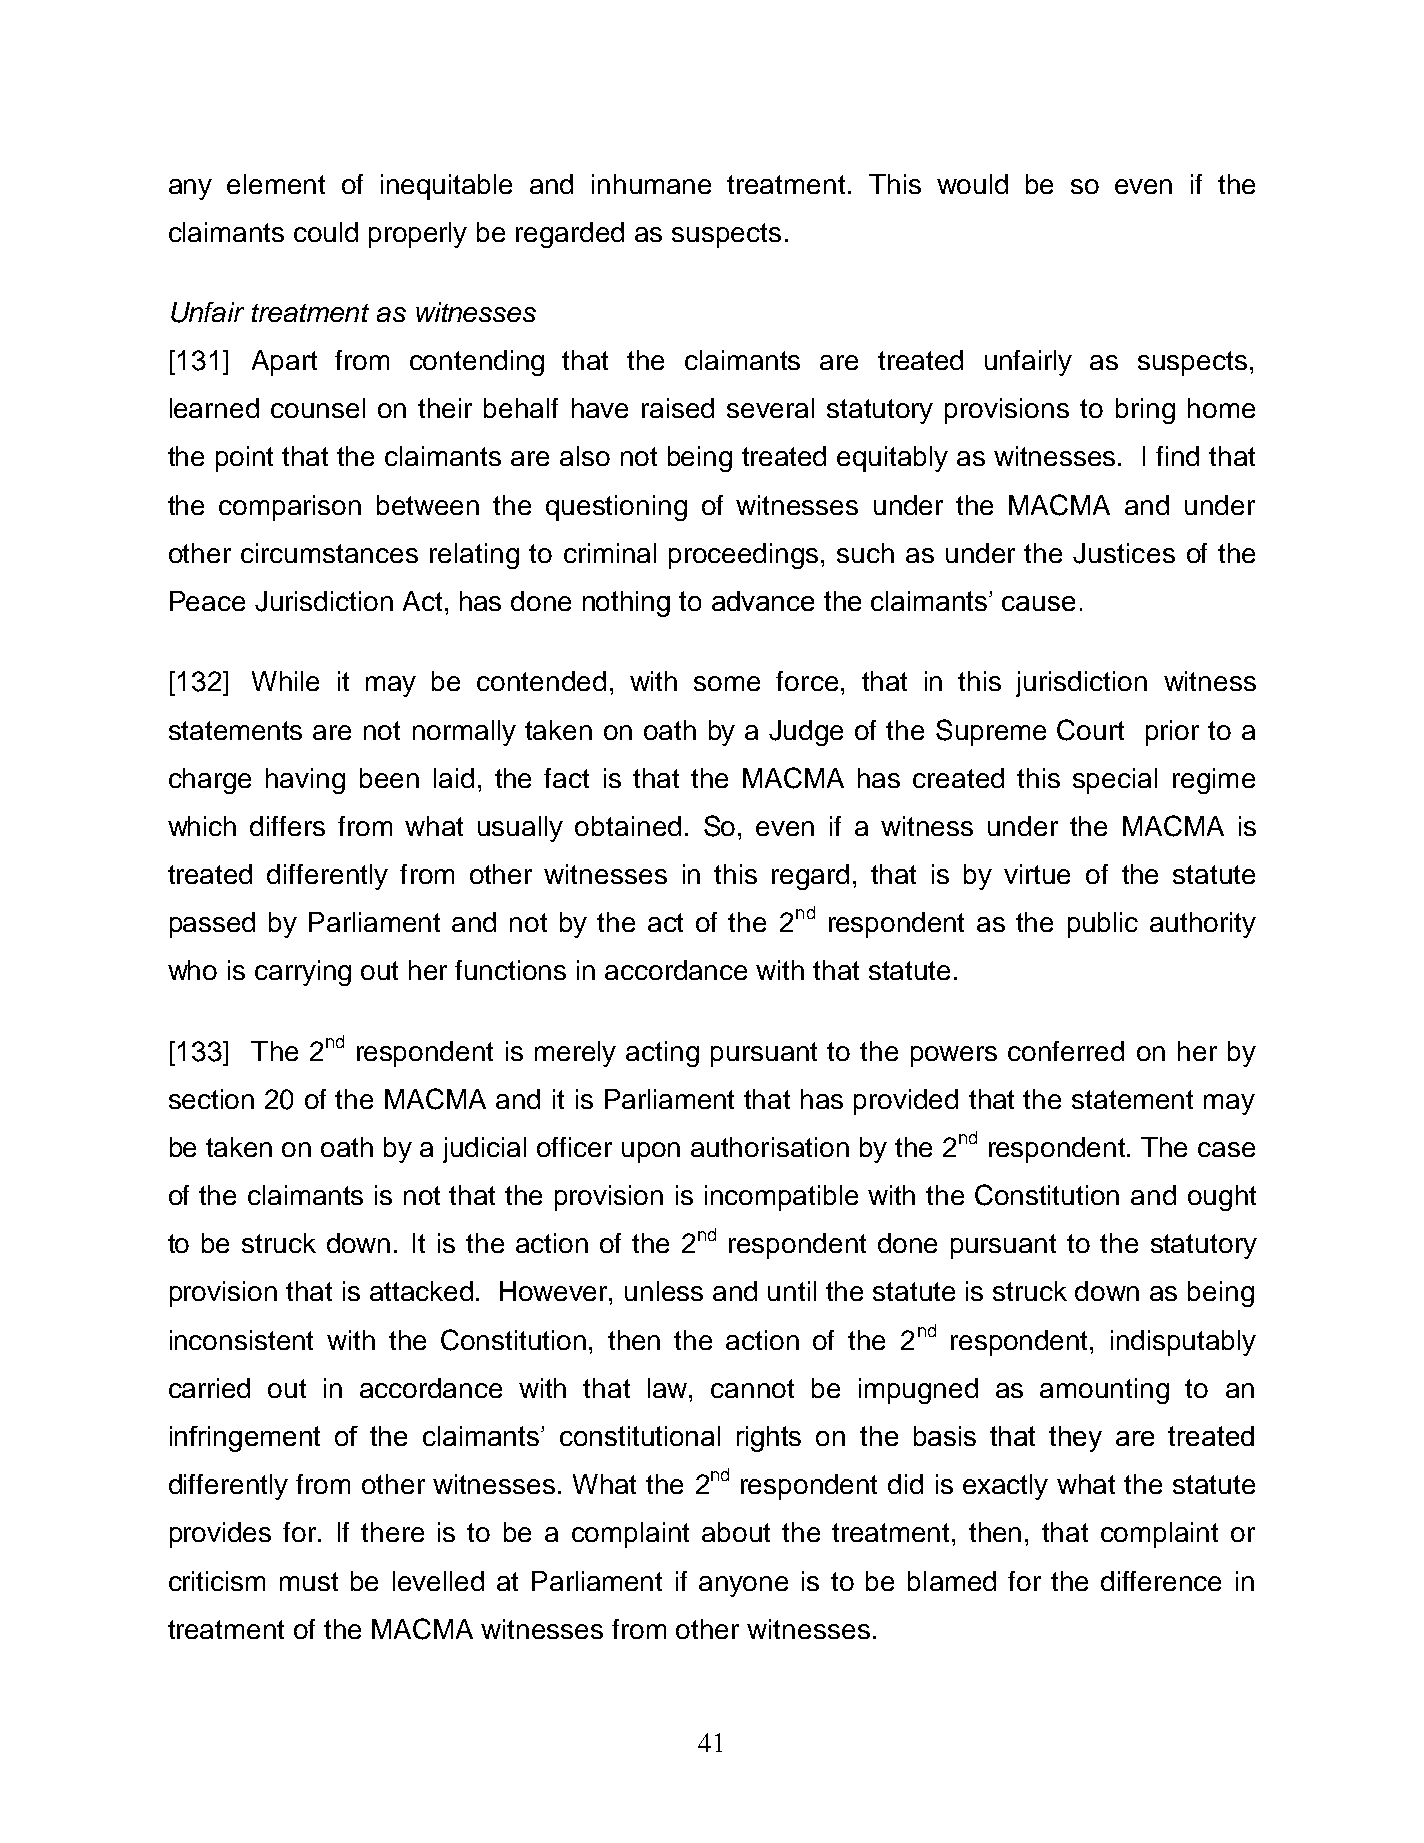 This document has height=1843, width=1424. What do you see at coordinates (211, 1099) in the document?
I see `section` at bounding box center [211, 1099].
